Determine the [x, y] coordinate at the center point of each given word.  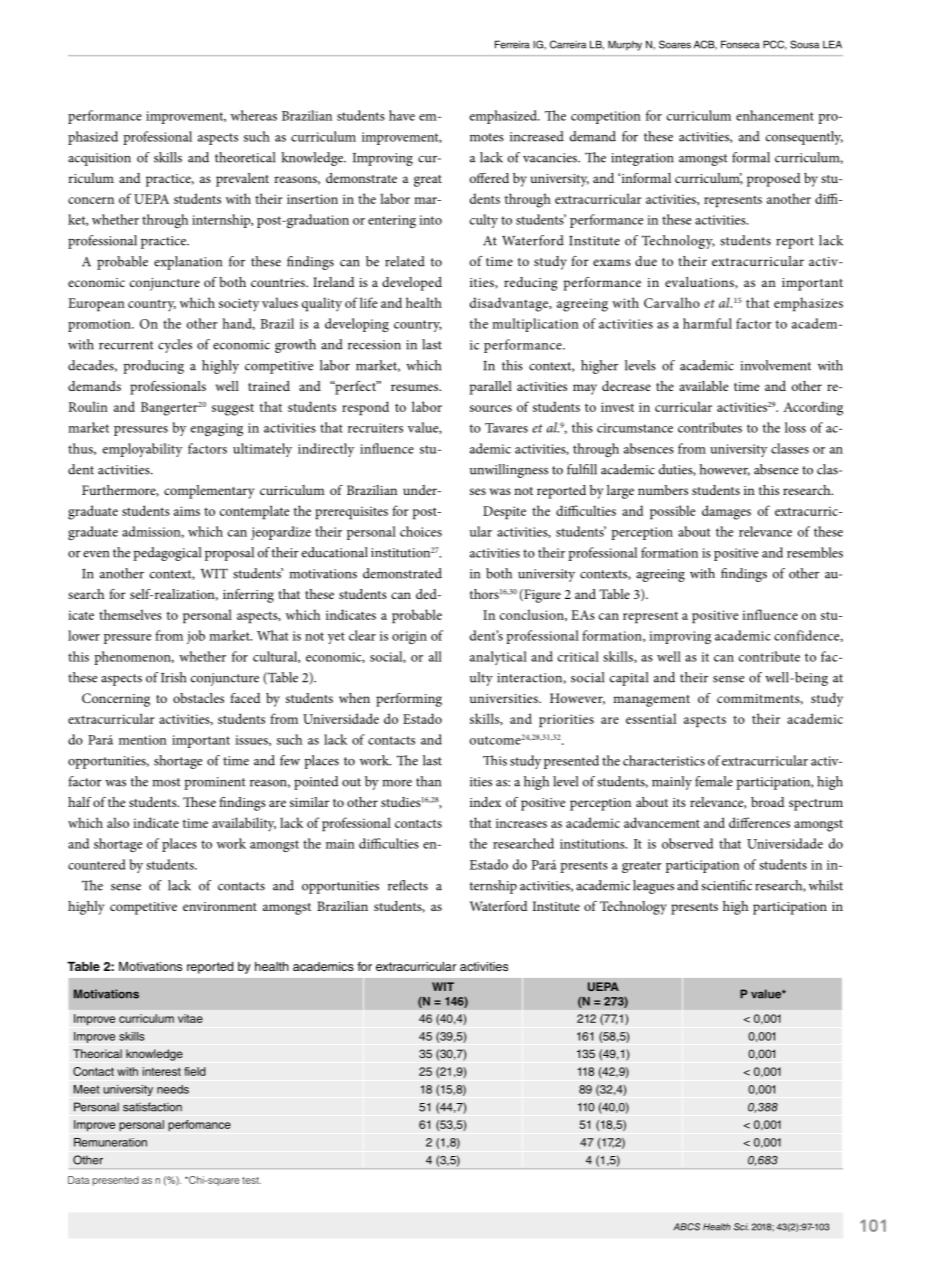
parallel [490, 388]
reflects [408, 885]
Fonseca [740, 44]
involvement [775, 365]
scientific [726, 885]
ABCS [687, 1227]
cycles [175, 346]
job [196, 637]
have [402, 115]
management [651, 701]
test [251, 1180]
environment [220, 906]
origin [409, 637]
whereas [254, 115]
